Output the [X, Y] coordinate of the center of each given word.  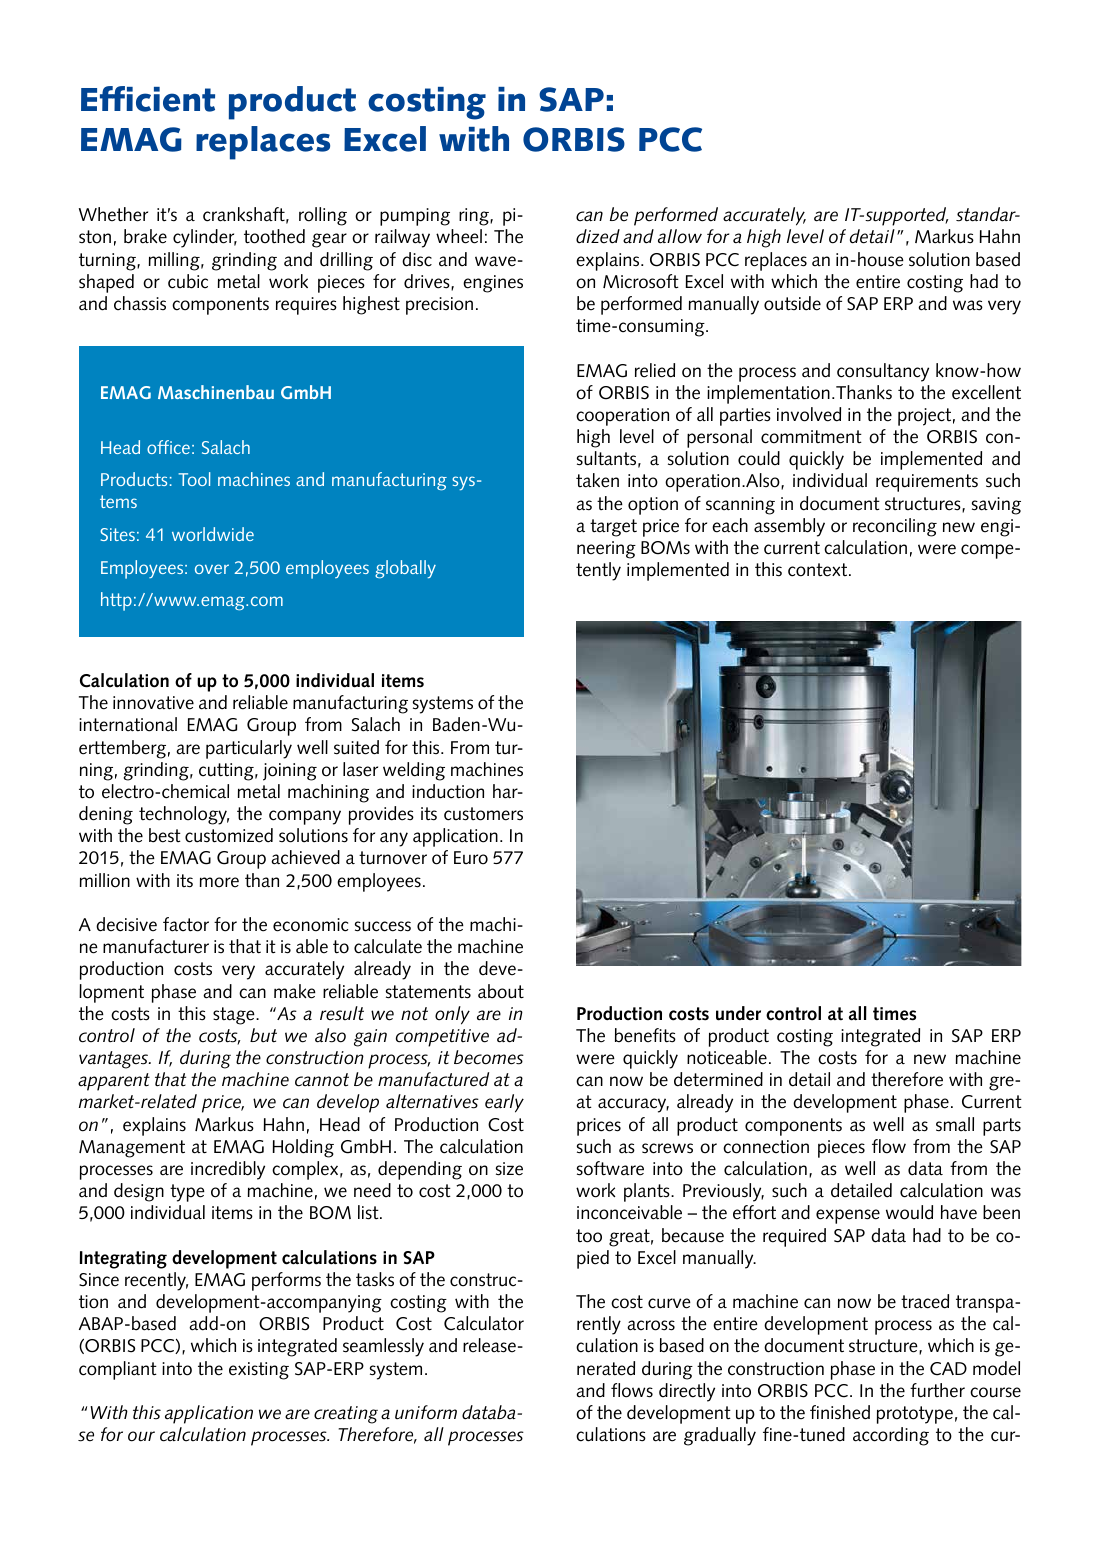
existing [259, 1371]
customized [229, 835]
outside [792, 303]
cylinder [205, 238]
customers [483, 814]
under [738, 1013]
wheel [459, 236]
